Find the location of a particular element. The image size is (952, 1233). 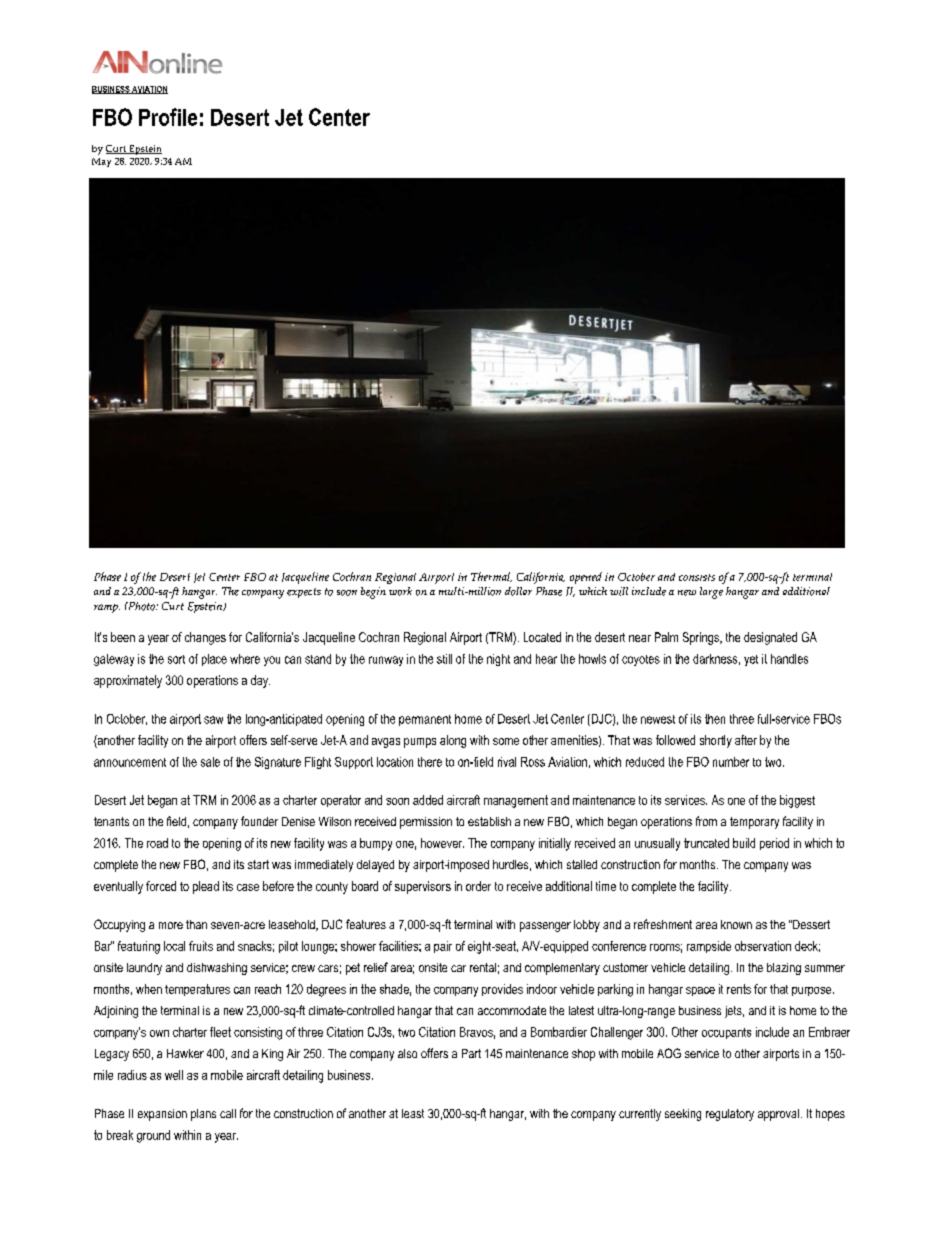

least is located at coordinates (413, 1113).
